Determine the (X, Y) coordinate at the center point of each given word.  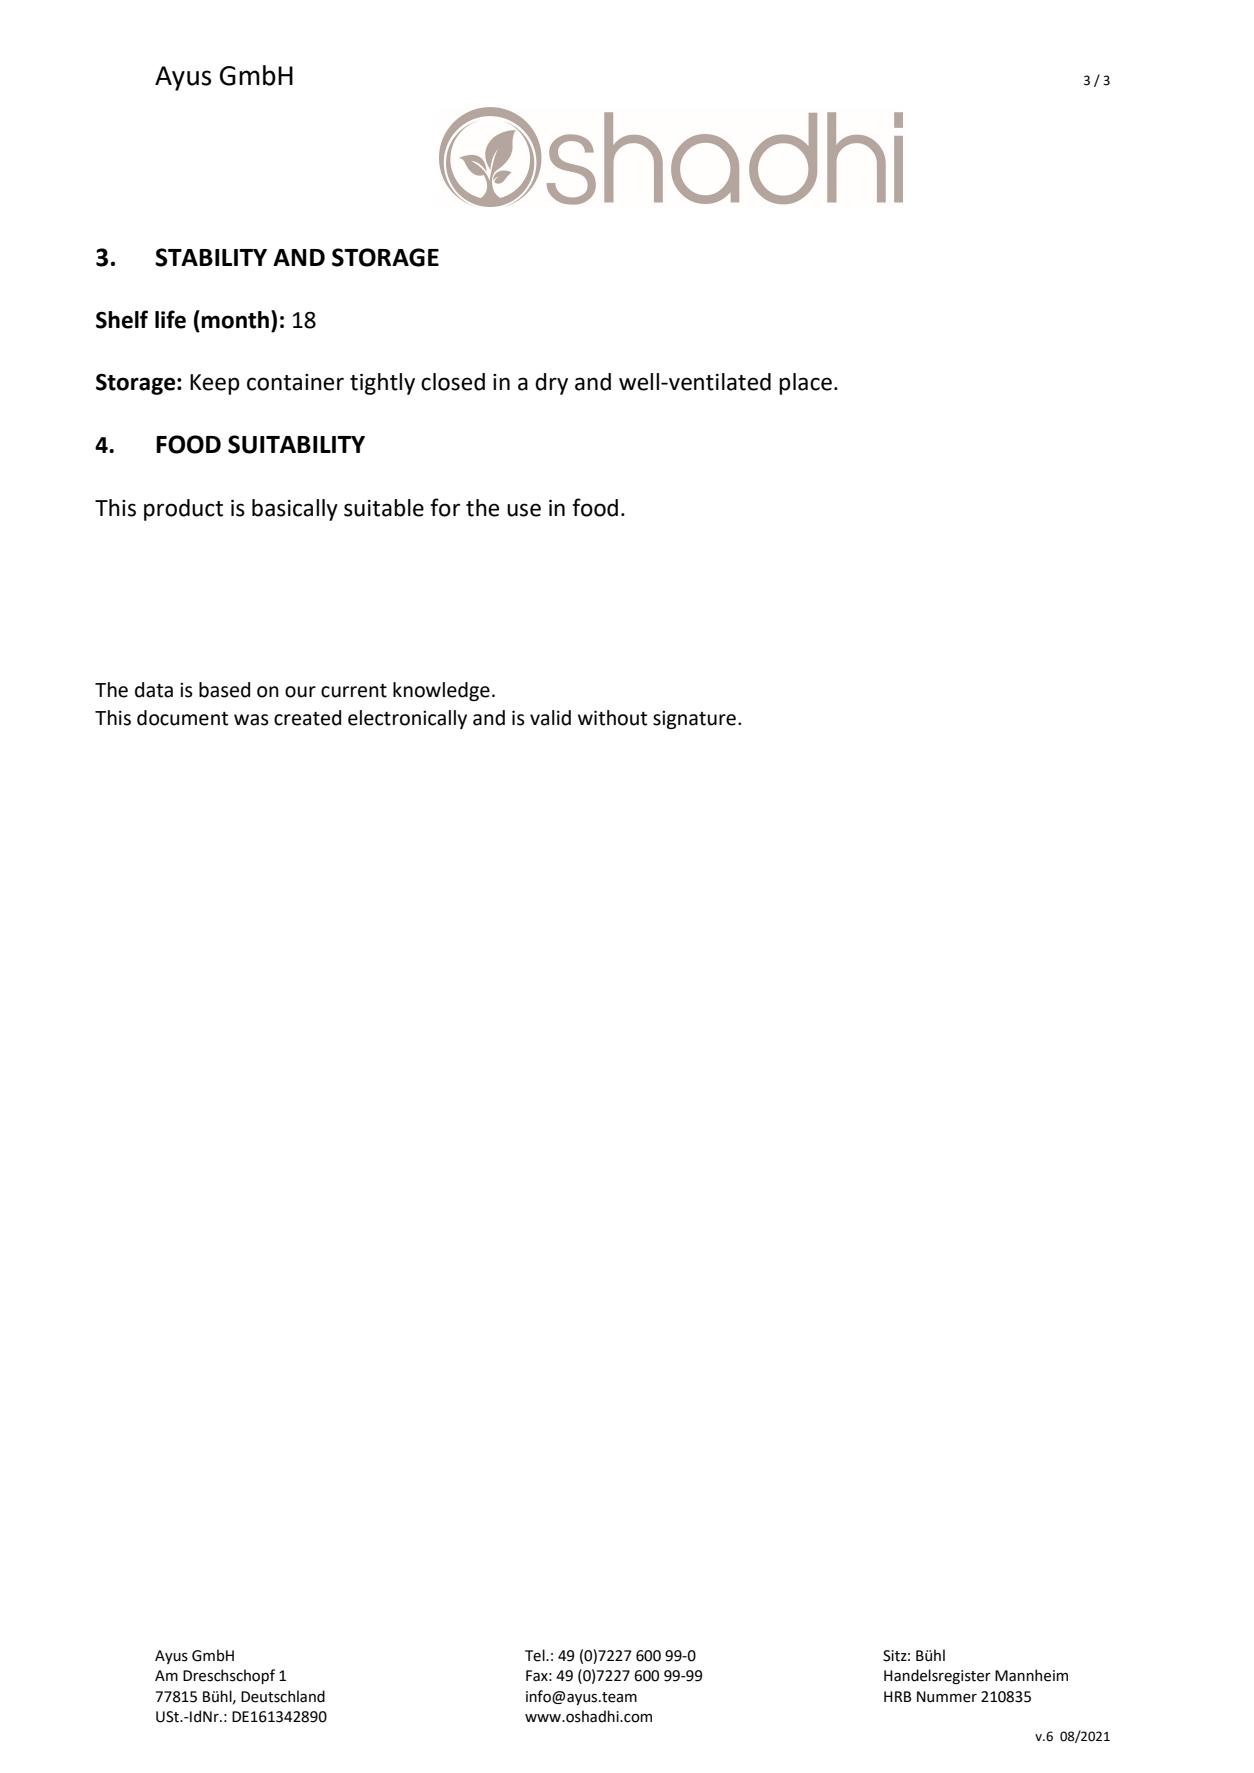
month (236, 319)
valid (550, 718)
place (805, 384)
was (251, 720)
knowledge (441, 691)
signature (694, 719)
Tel (536, 1655)
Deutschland (283, 1696)
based (224, 690)
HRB (898, 1696)
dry (551, 384)
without (612, 718)
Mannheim (1031, 1675)
